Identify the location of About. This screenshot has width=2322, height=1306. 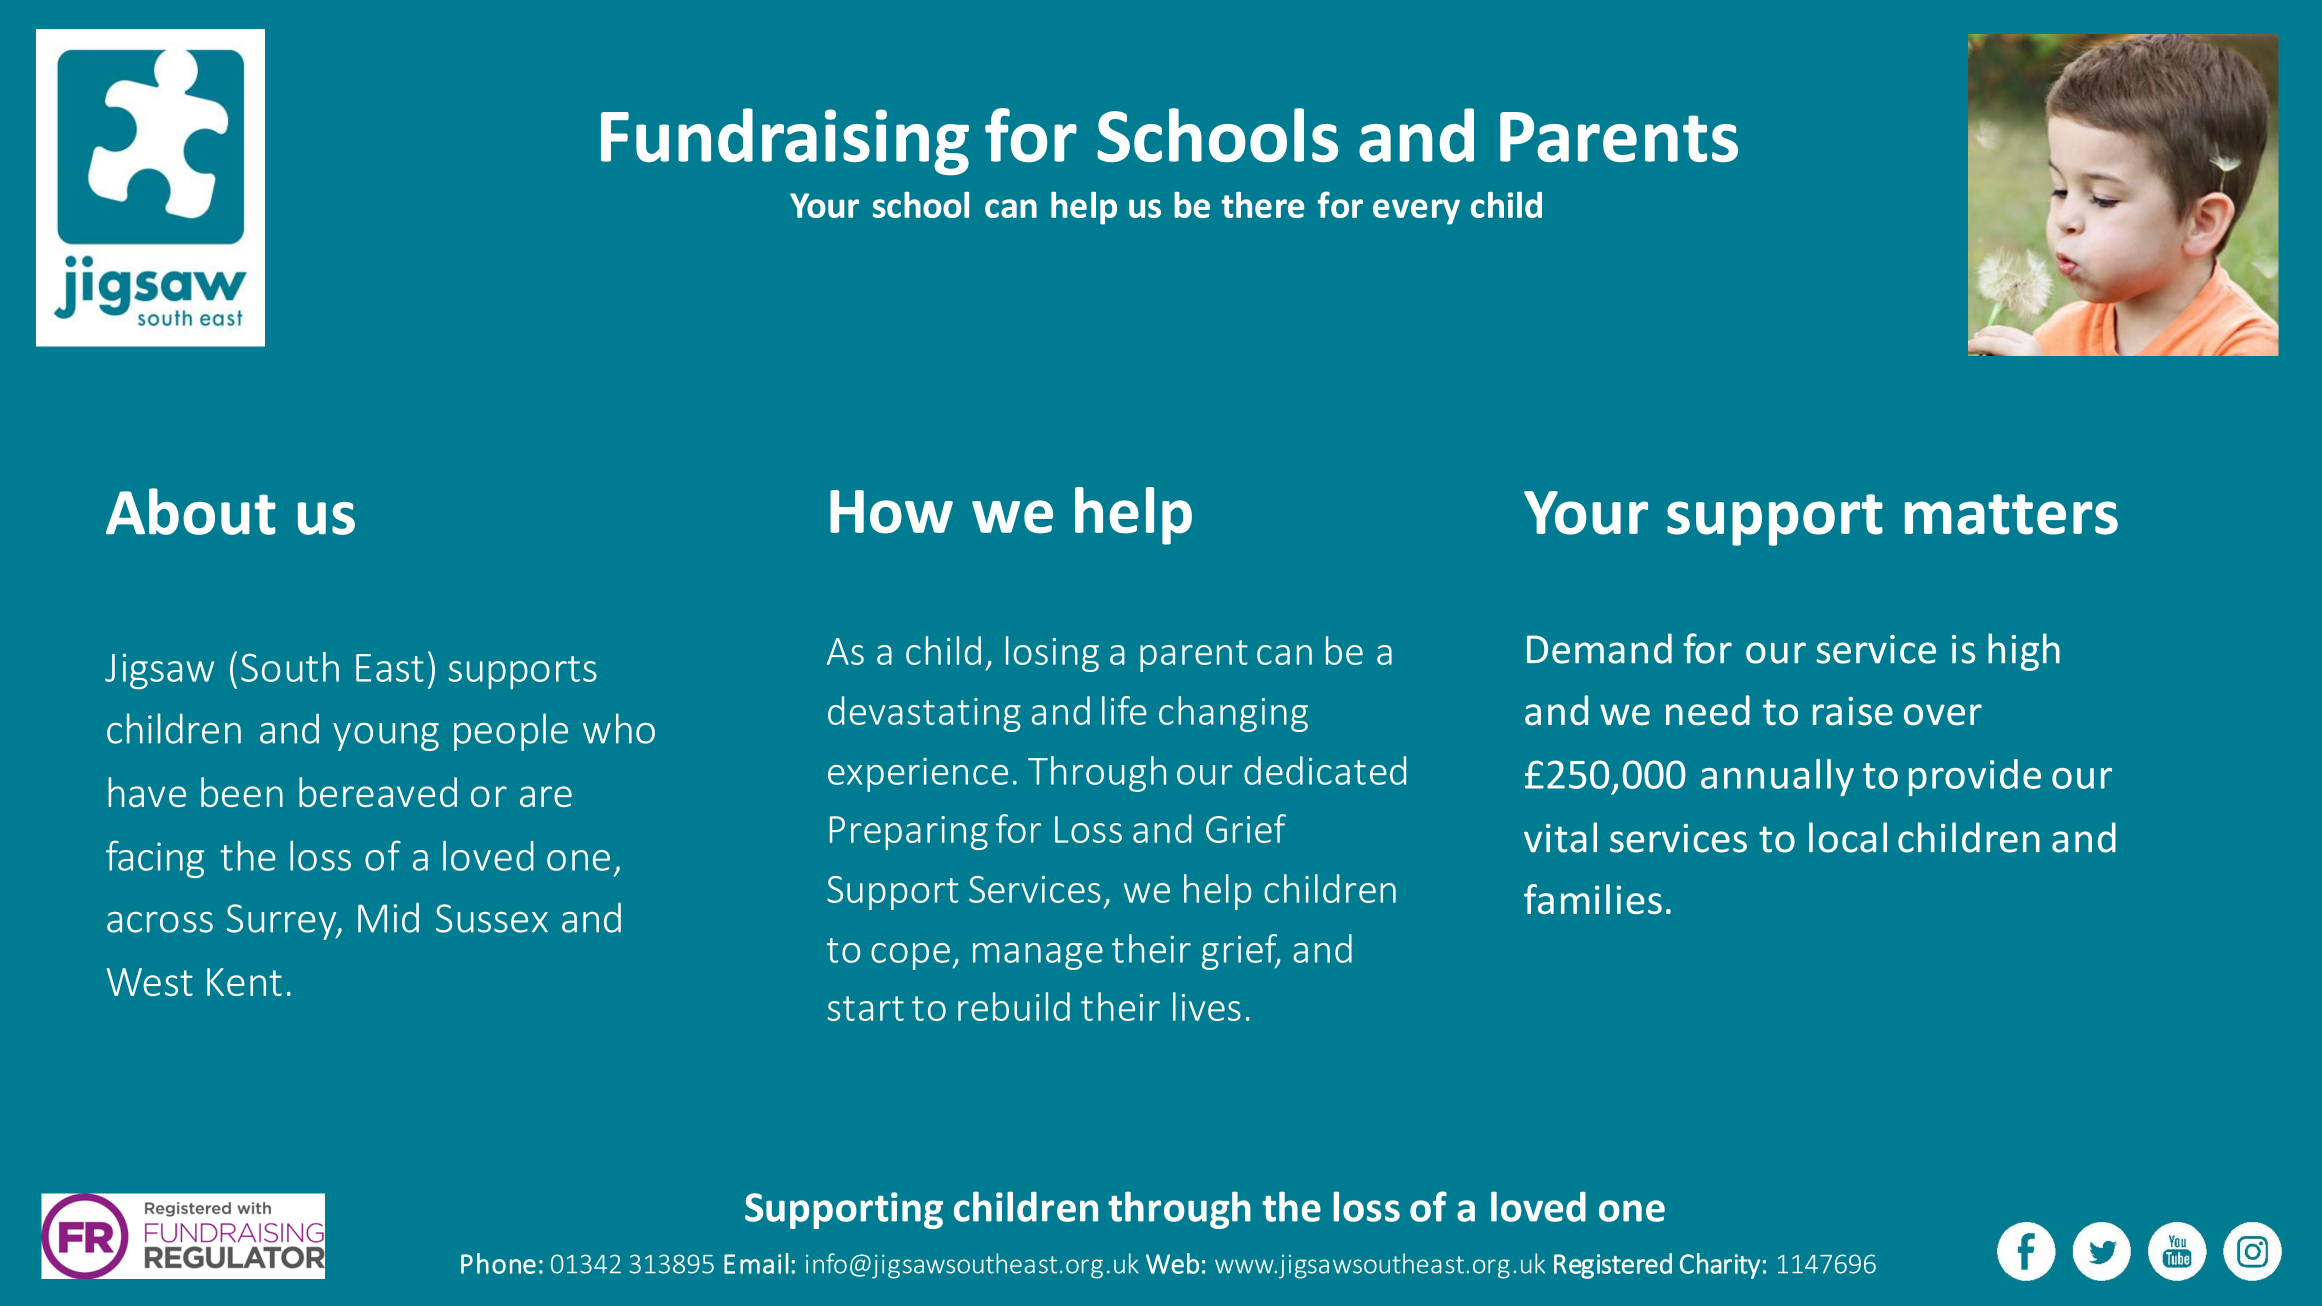
(191, 511).
